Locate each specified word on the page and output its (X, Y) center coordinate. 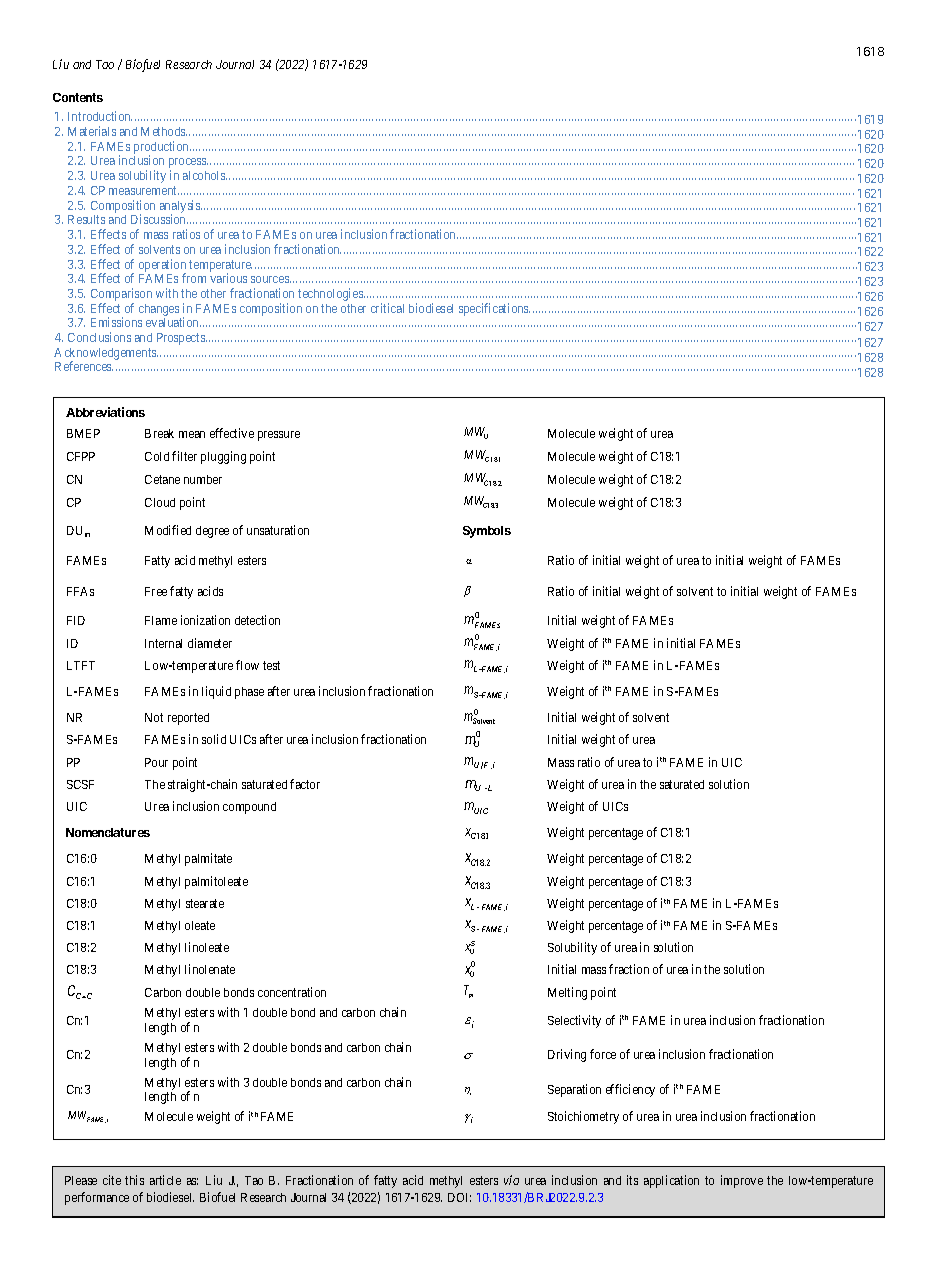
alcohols (205, 175)
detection (257, 620)
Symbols (487, 532)
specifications (494, 309)
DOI (459, 1197)
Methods (164, 131)
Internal (163, 643)
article (165, 1180)
